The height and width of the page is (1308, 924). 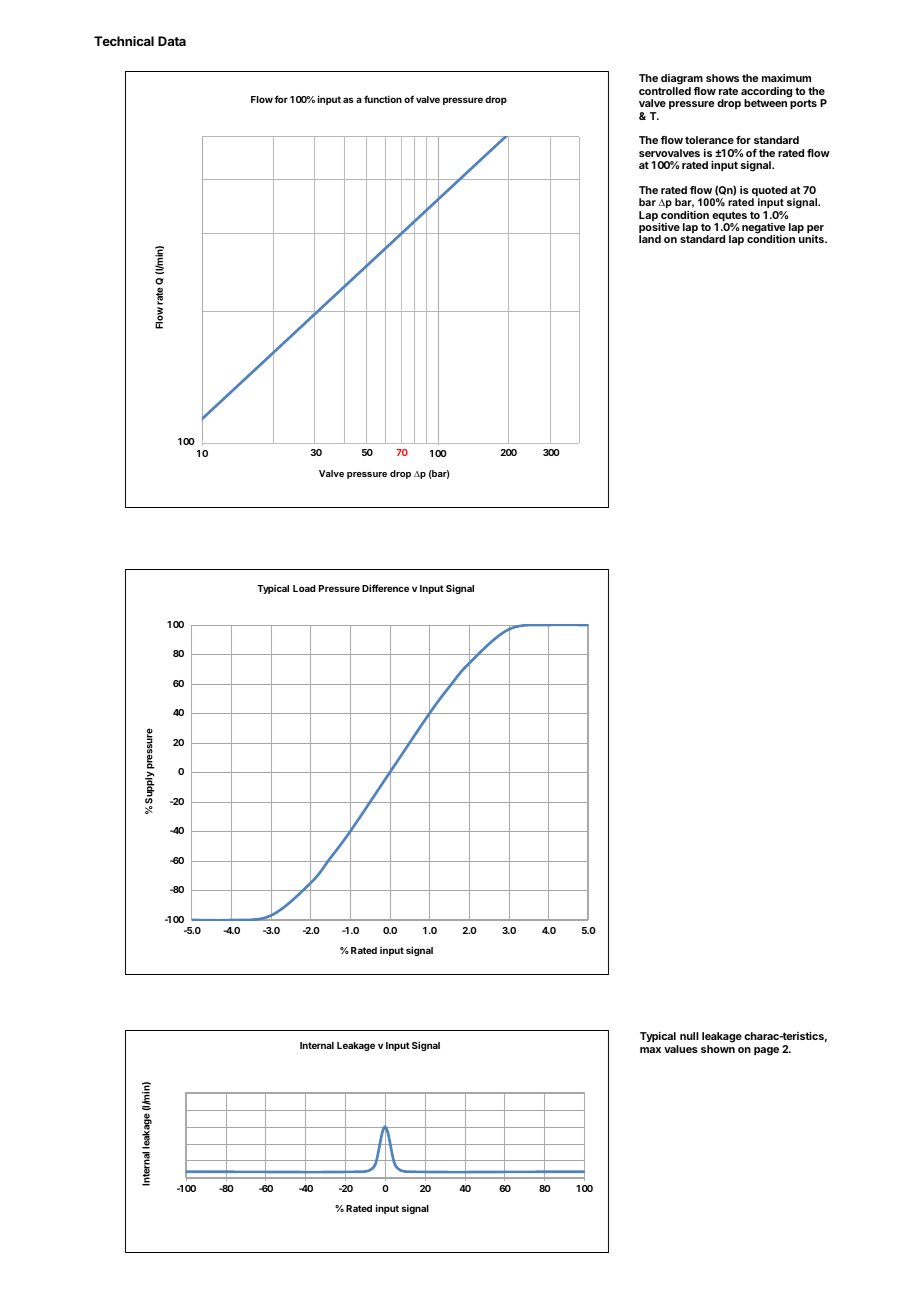 I want to click on shown, so click(x=718, y=1049).
